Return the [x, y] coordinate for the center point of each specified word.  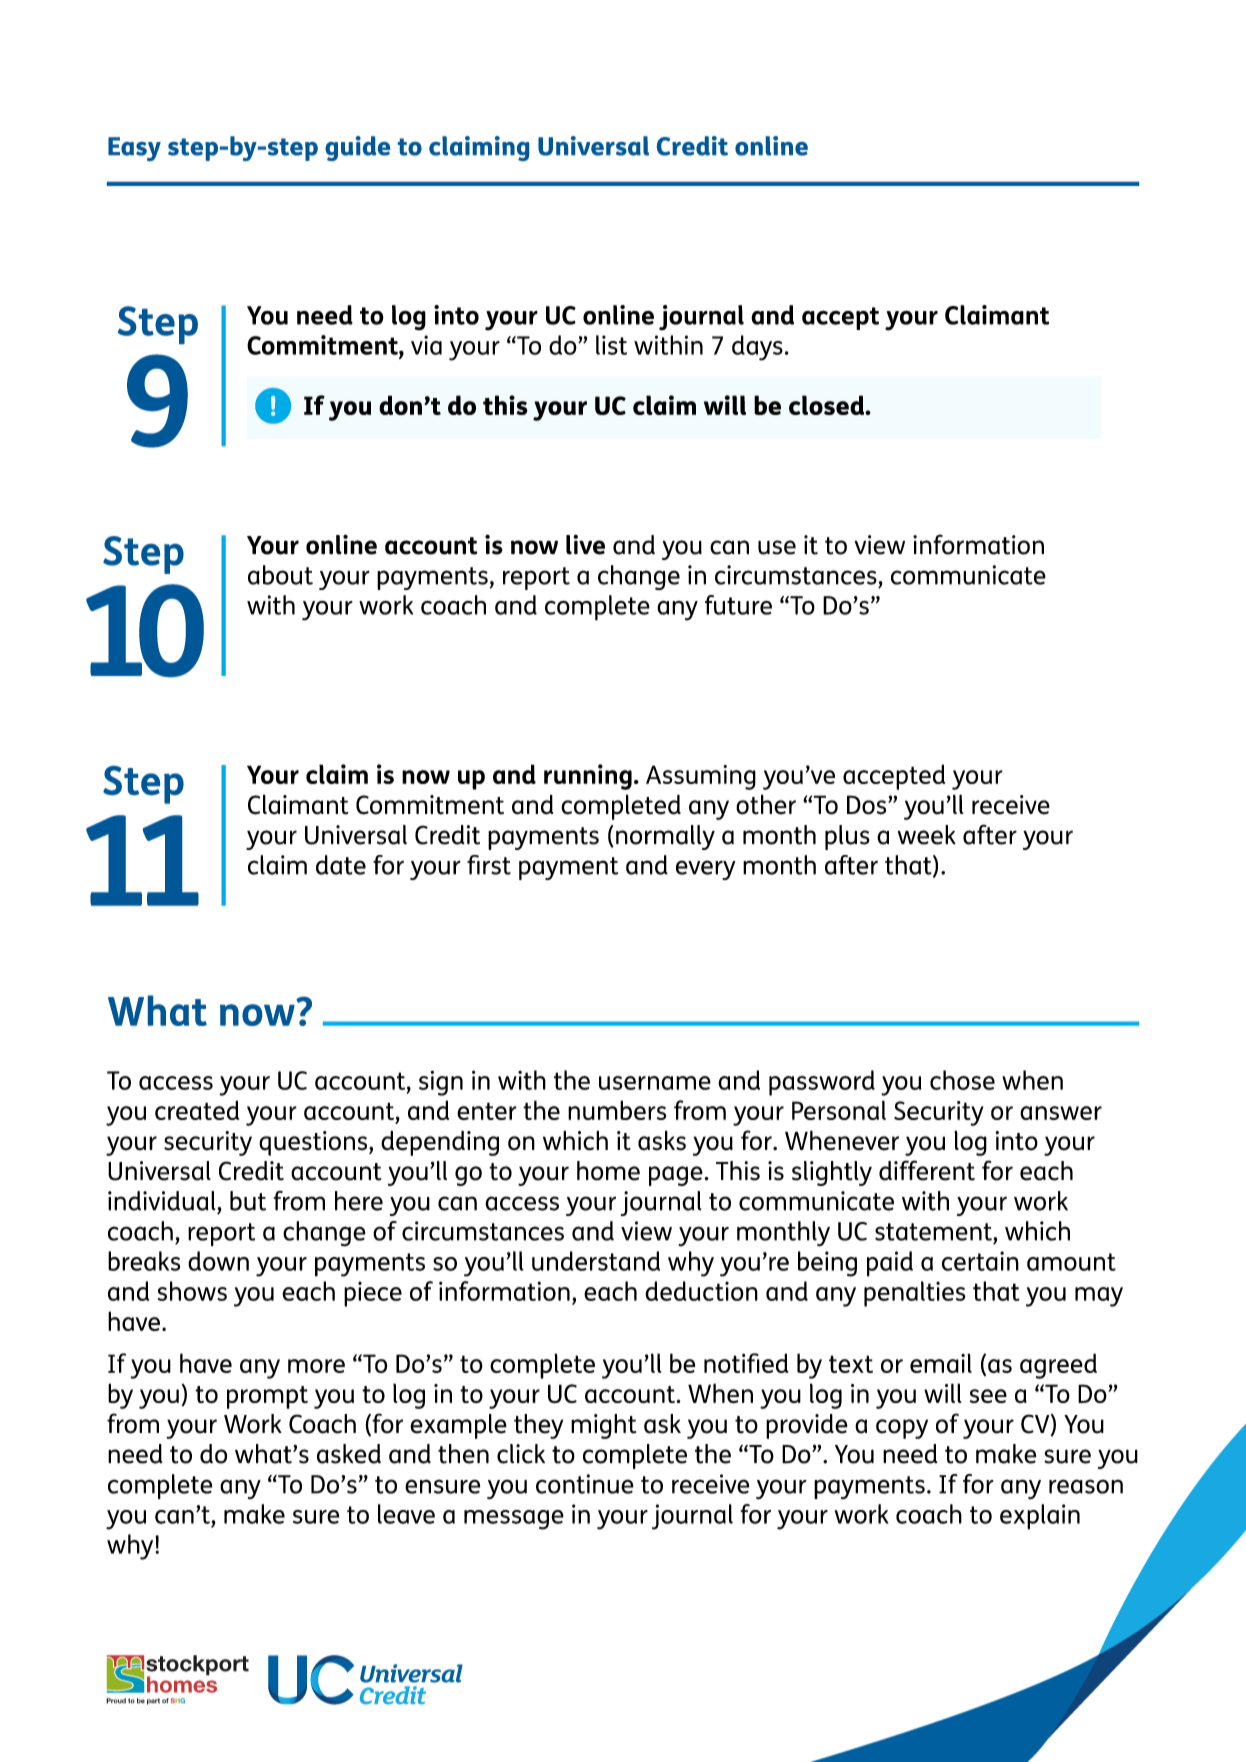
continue [585, 1484]
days [757, 348]
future [738, 605]
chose [962, 1080]
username [655, 1083]
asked [349, 1454]
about [280, 575]
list [611, 345]
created [197, 1110]
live [585, 544]
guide [357, 148]
